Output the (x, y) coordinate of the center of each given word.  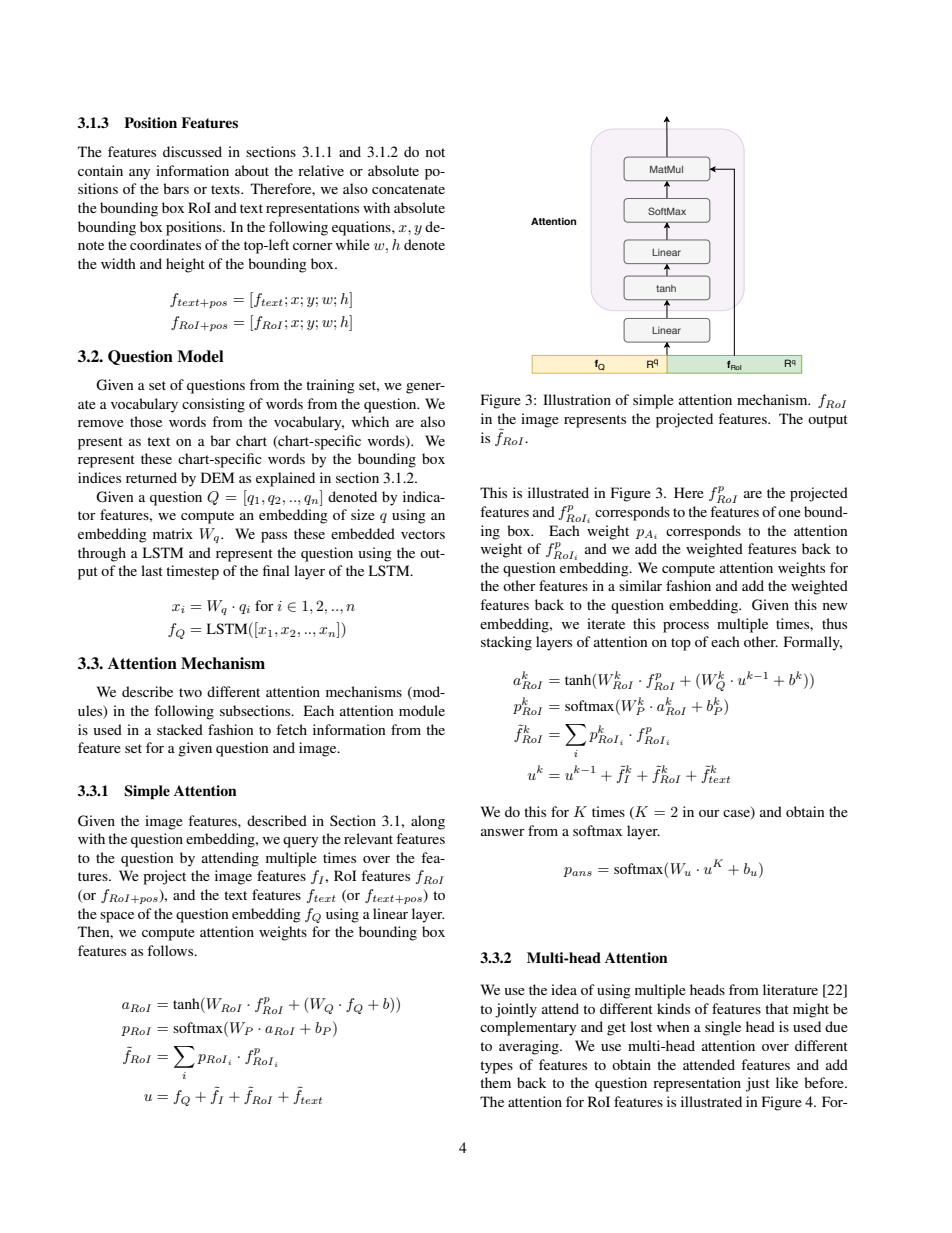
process (686, 627)
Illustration (577, 399)
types (496, 1067)
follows (171, 950)
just (758, 1084)
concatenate (408, 189)
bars (176, 188)
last (152, 570)
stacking (506, 643)
